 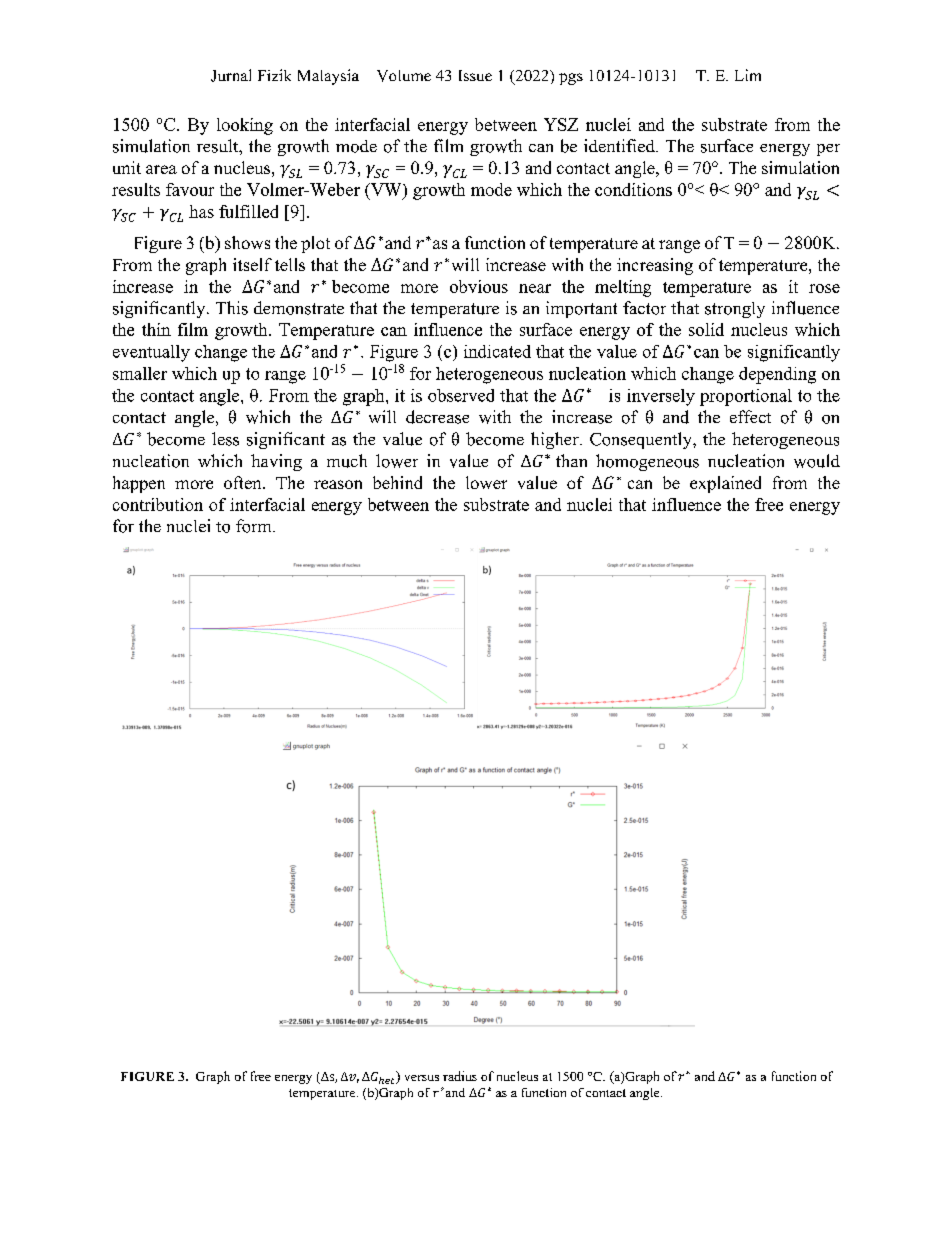 What do you see at coordinates (255, 526) in the screenshot?
I see `form` at bounding box center [255, 526].
